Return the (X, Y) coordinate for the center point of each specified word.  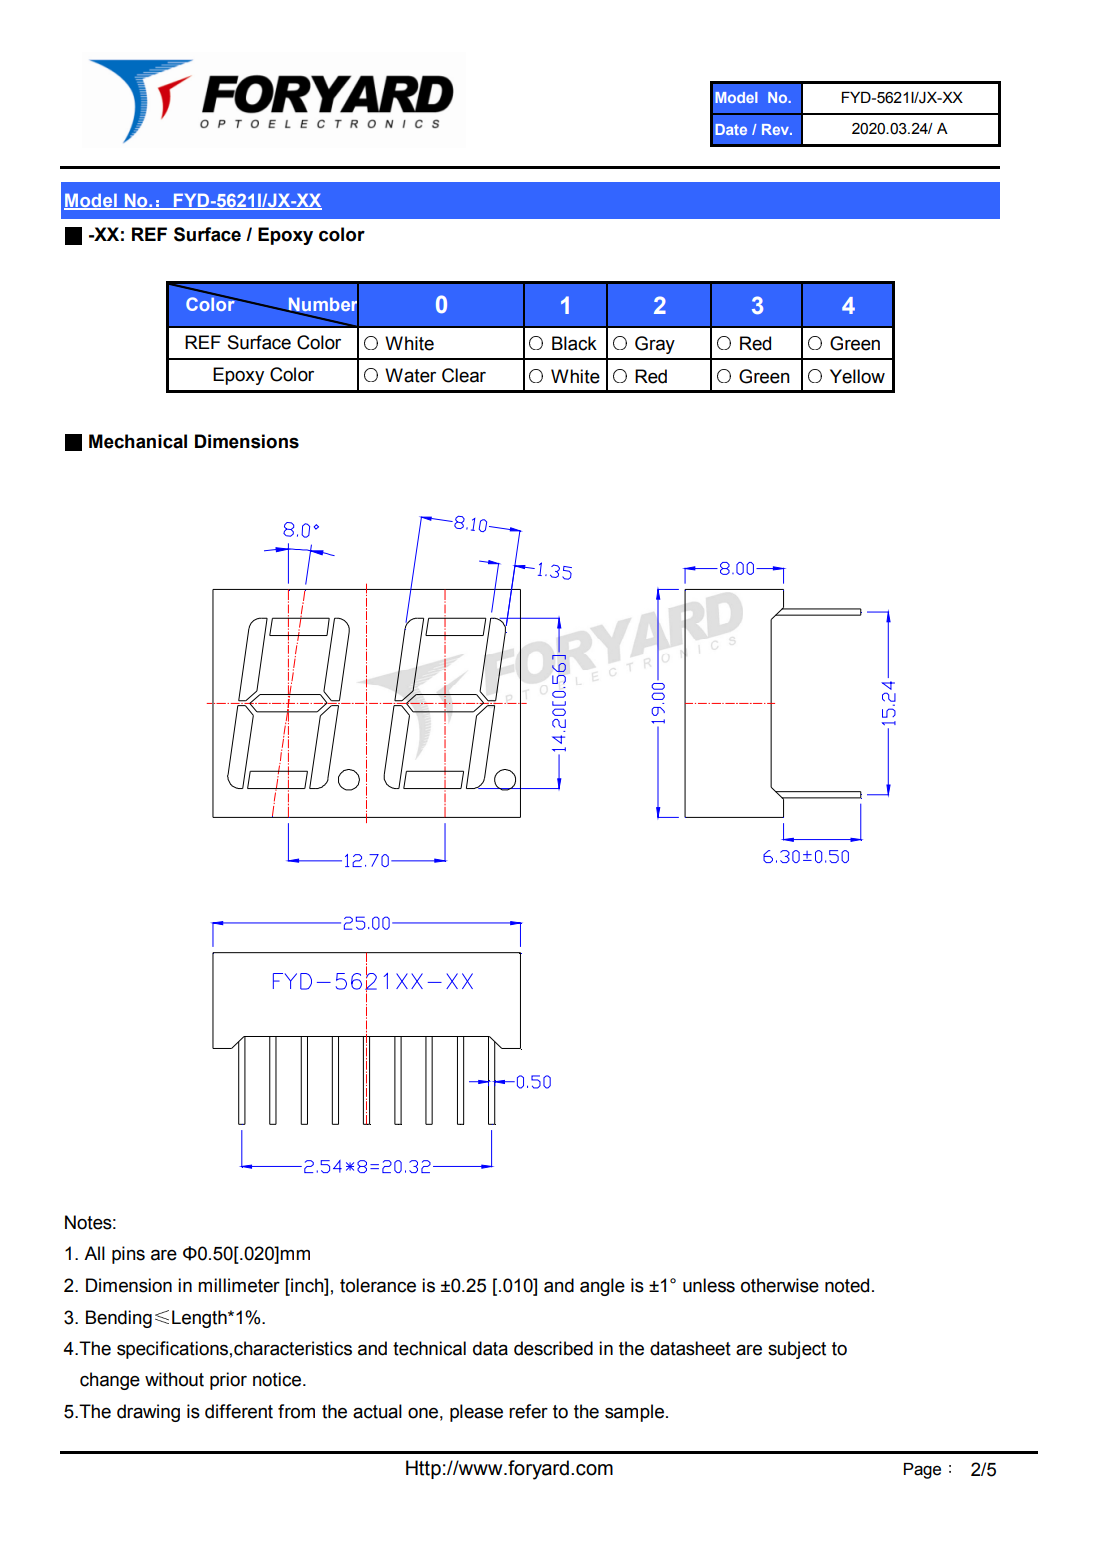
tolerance (378, 1285)
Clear (464, 375)
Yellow (857, 376)
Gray (655, 345)
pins (128, 1255)
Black (574, 343)
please (476, 1413)
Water (410, 375)
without (174, 1379)
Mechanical (138, 441)
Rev (776, 129)
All (94, 1253)
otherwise (780, 1285)
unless (709, 1285)
